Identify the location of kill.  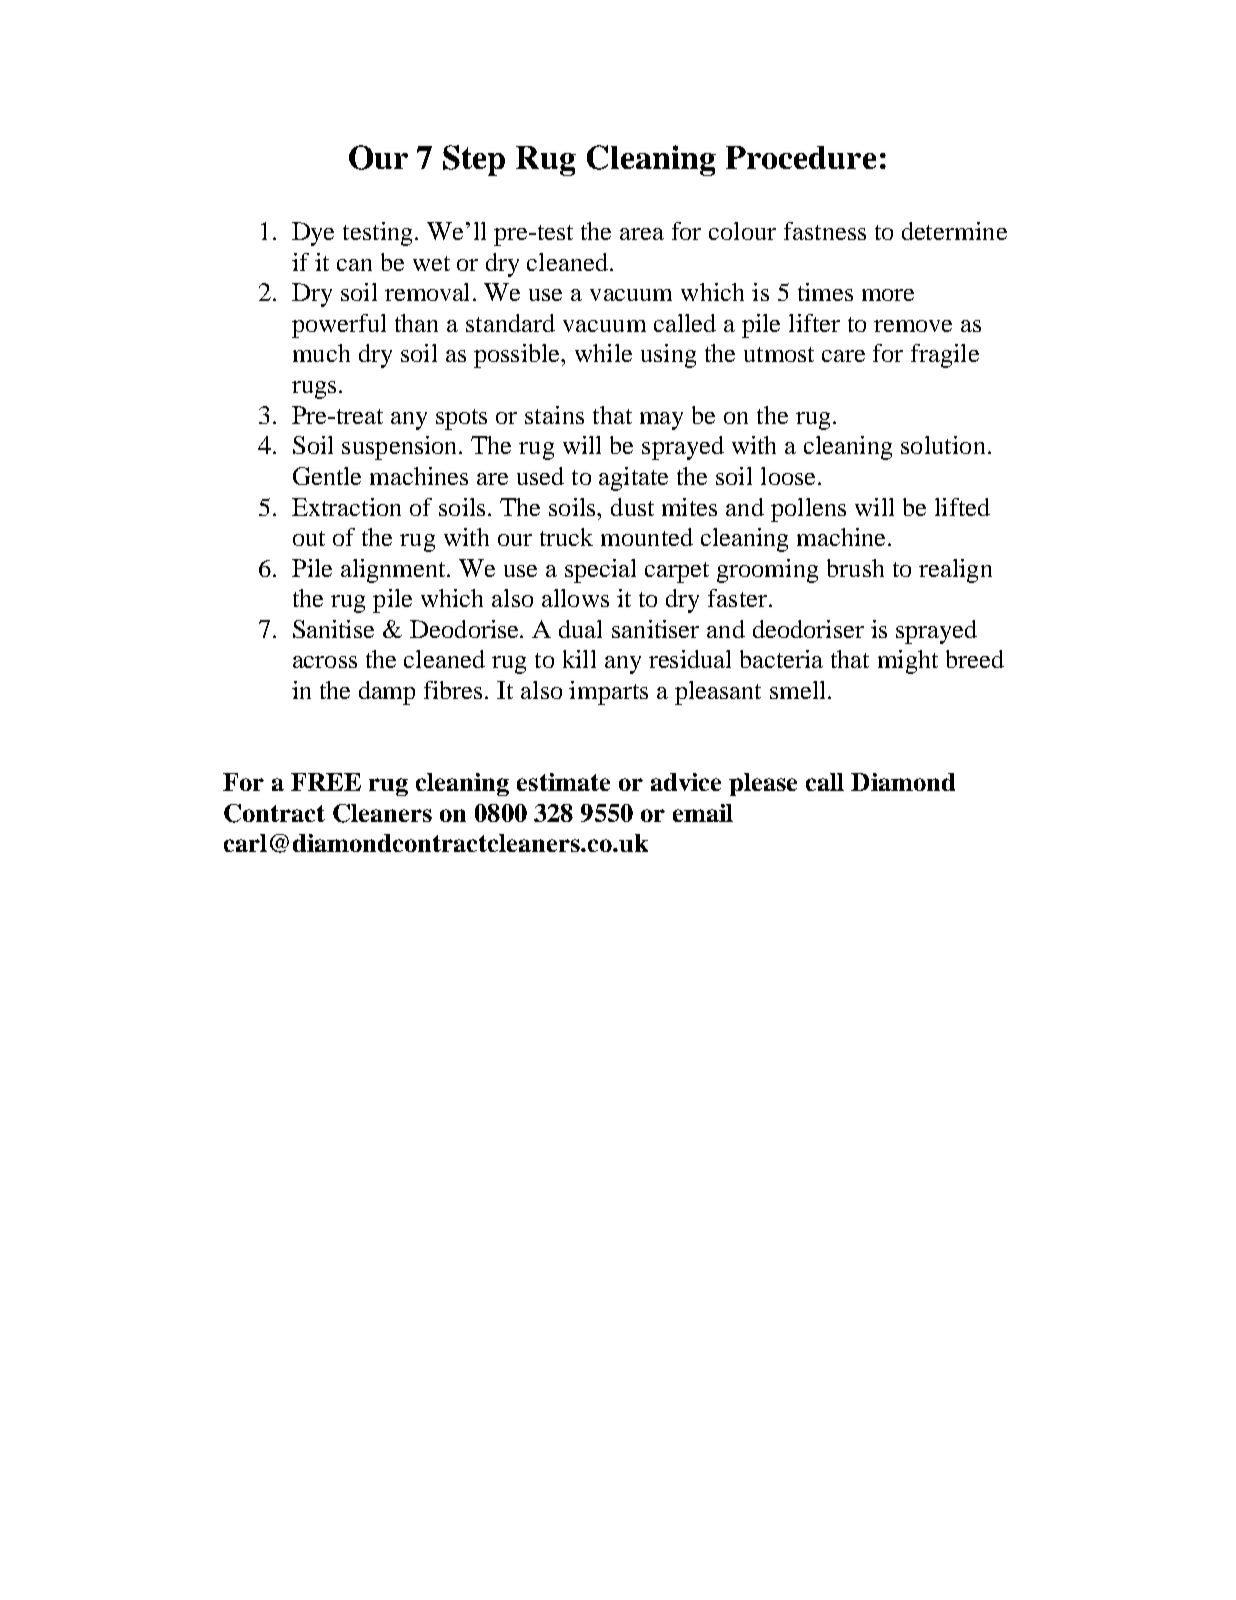
(579, 659).
